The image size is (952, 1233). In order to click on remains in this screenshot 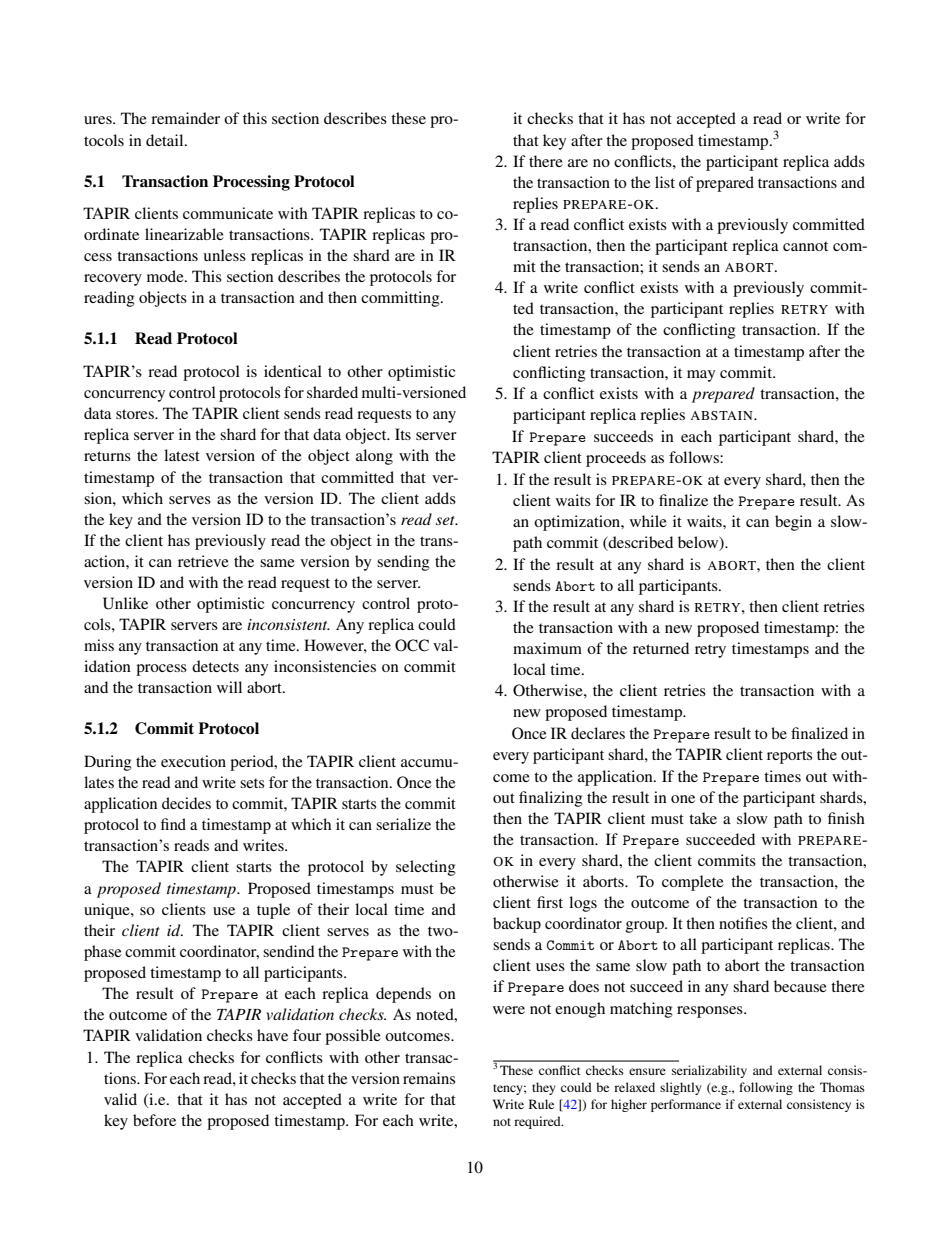, I will do `click(429, 1078)`.
